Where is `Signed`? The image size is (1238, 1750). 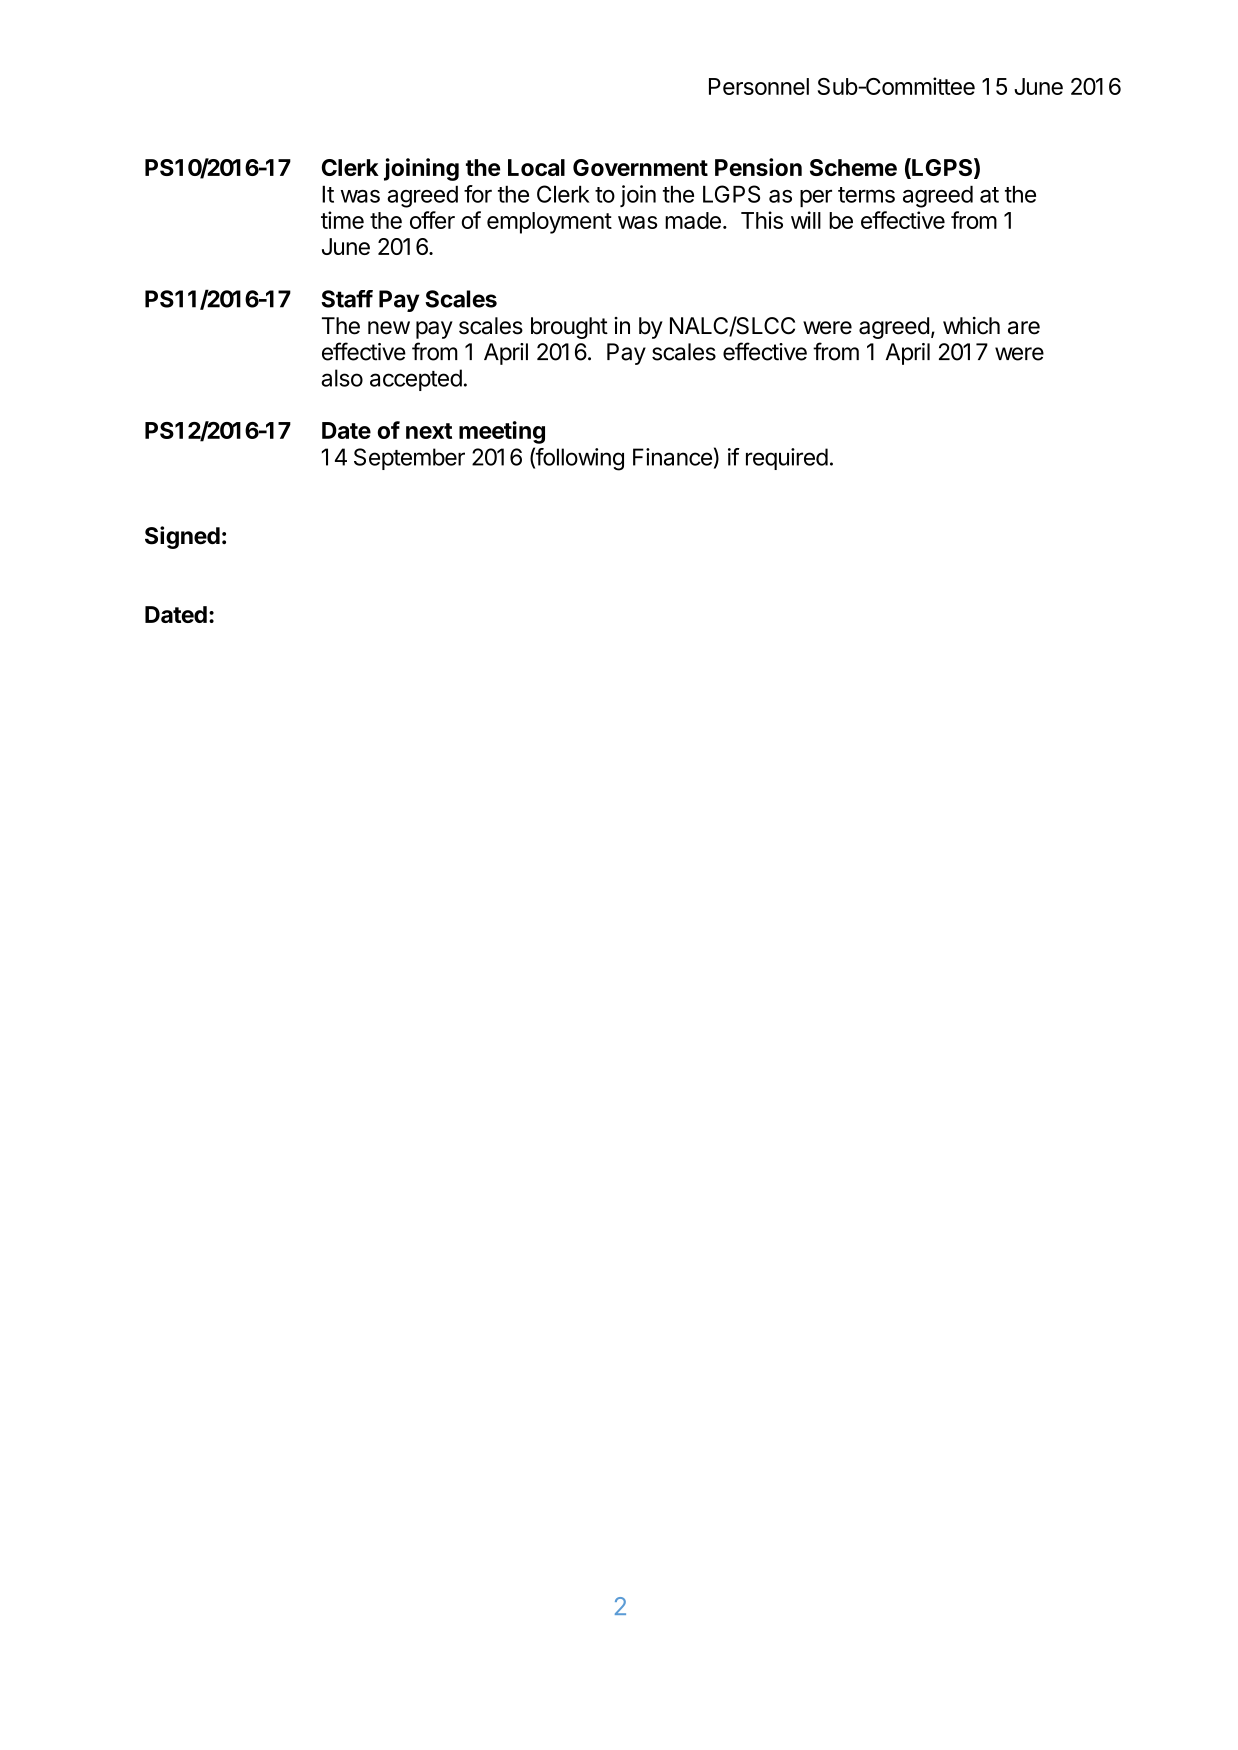
Signed is located at coordinates (182, 537).
